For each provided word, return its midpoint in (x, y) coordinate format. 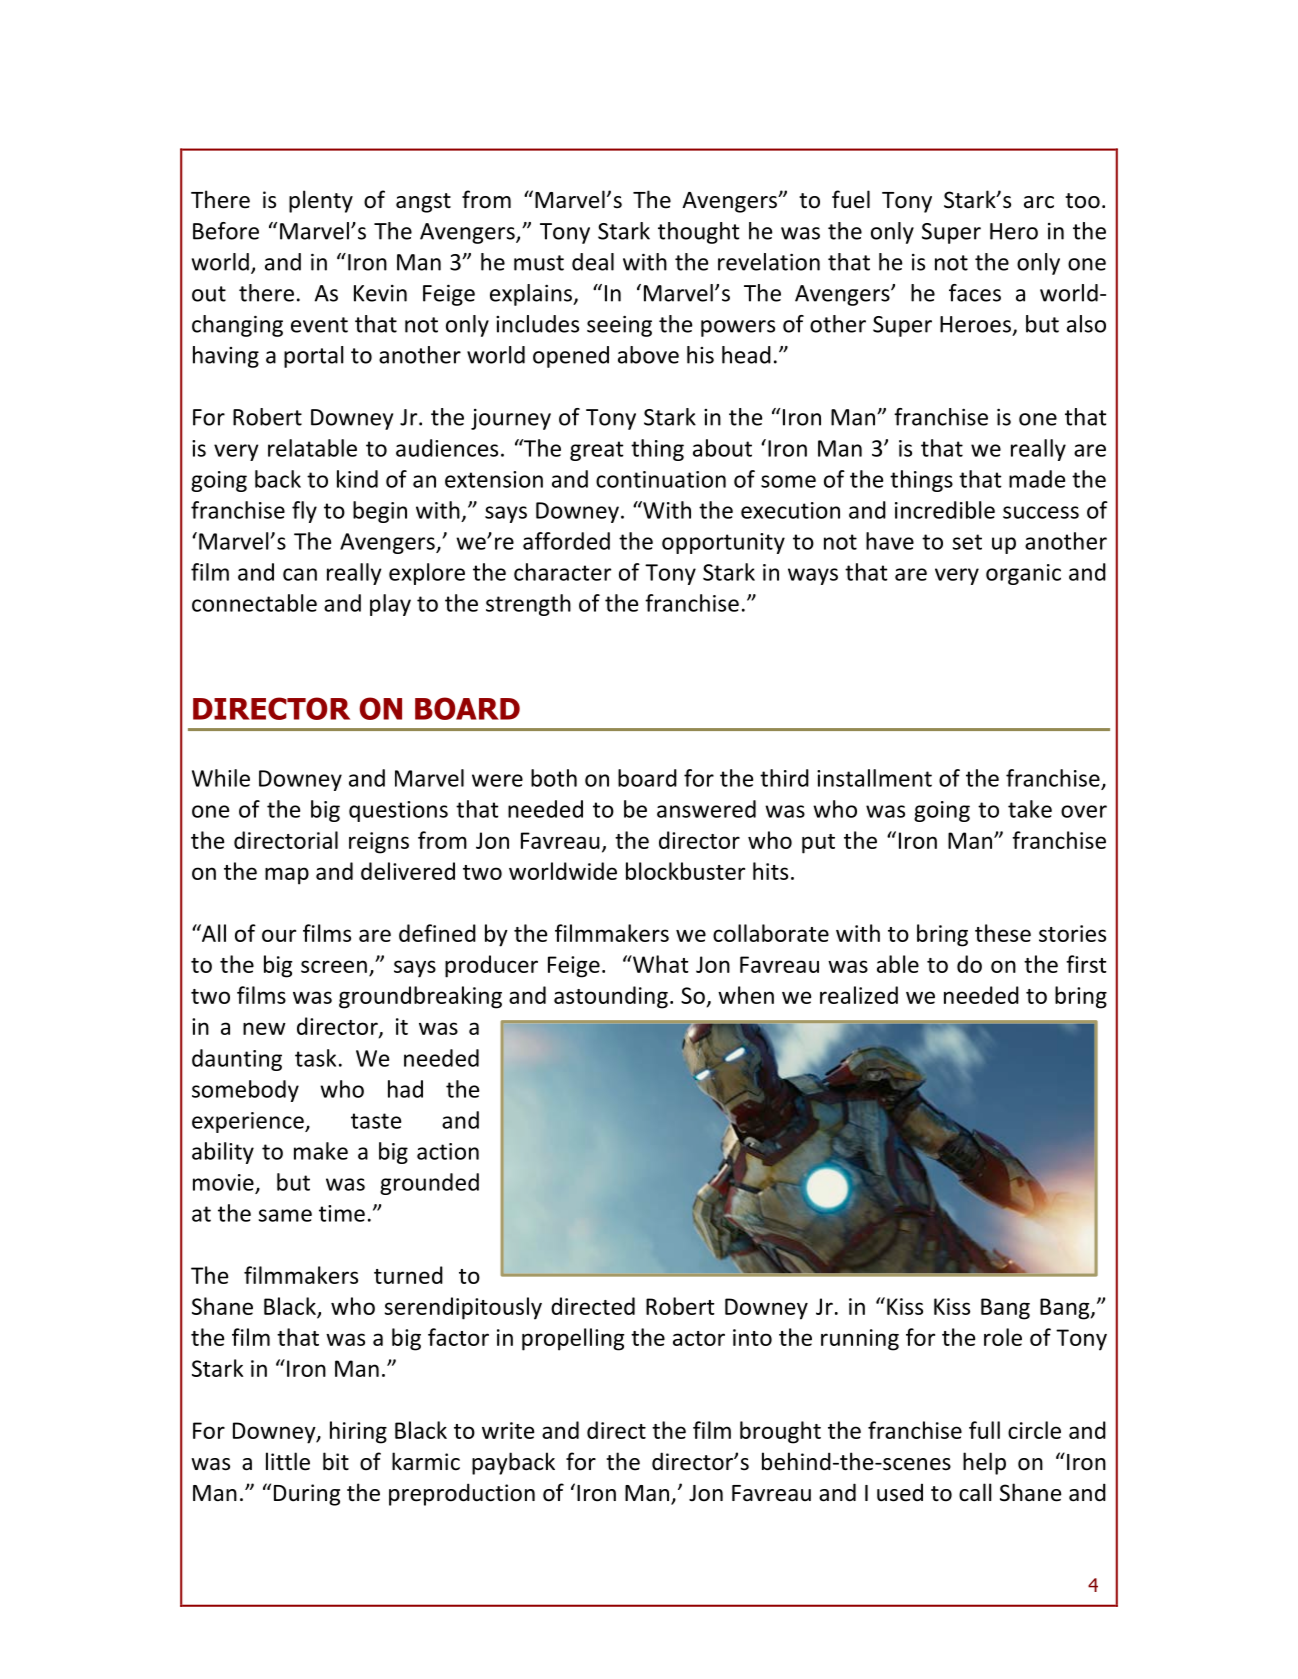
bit (336, 1461)
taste (376, 1121)
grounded (429, 1184)
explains (532, 295)
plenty (321, 201)
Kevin (380, 293)
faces (975, 293)
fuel (851, 199)
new (264, 1028)
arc (1039, 202)
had (405, 1089)
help (984, 1463)
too (1082, 201)
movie (223, 1182)
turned (408, 1275)
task (315, 1058)
